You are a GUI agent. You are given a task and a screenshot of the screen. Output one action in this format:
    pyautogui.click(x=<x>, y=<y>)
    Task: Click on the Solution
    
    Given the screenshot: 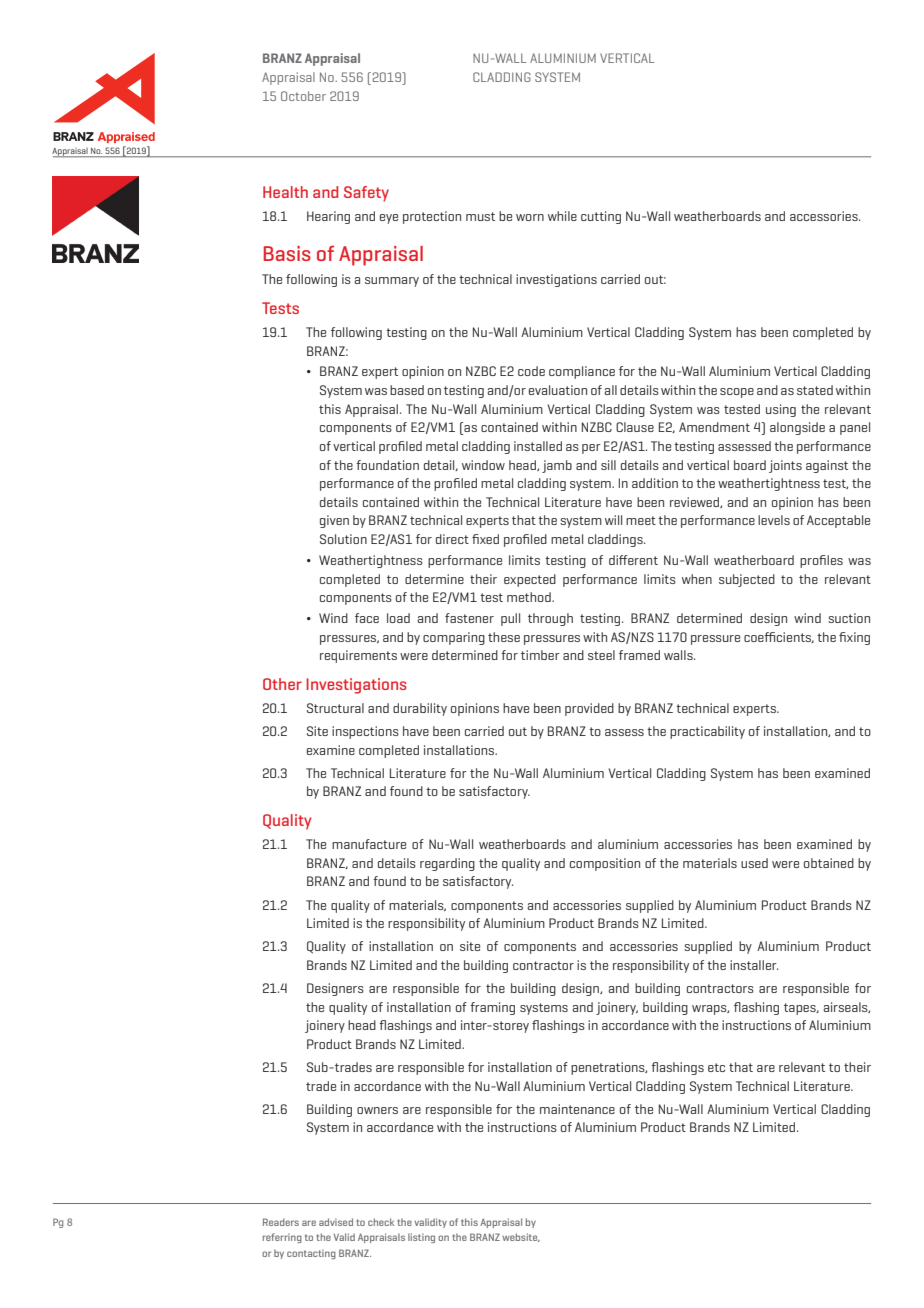 What is the action you would take?
    pyautogui.click(x=343, y=539)
